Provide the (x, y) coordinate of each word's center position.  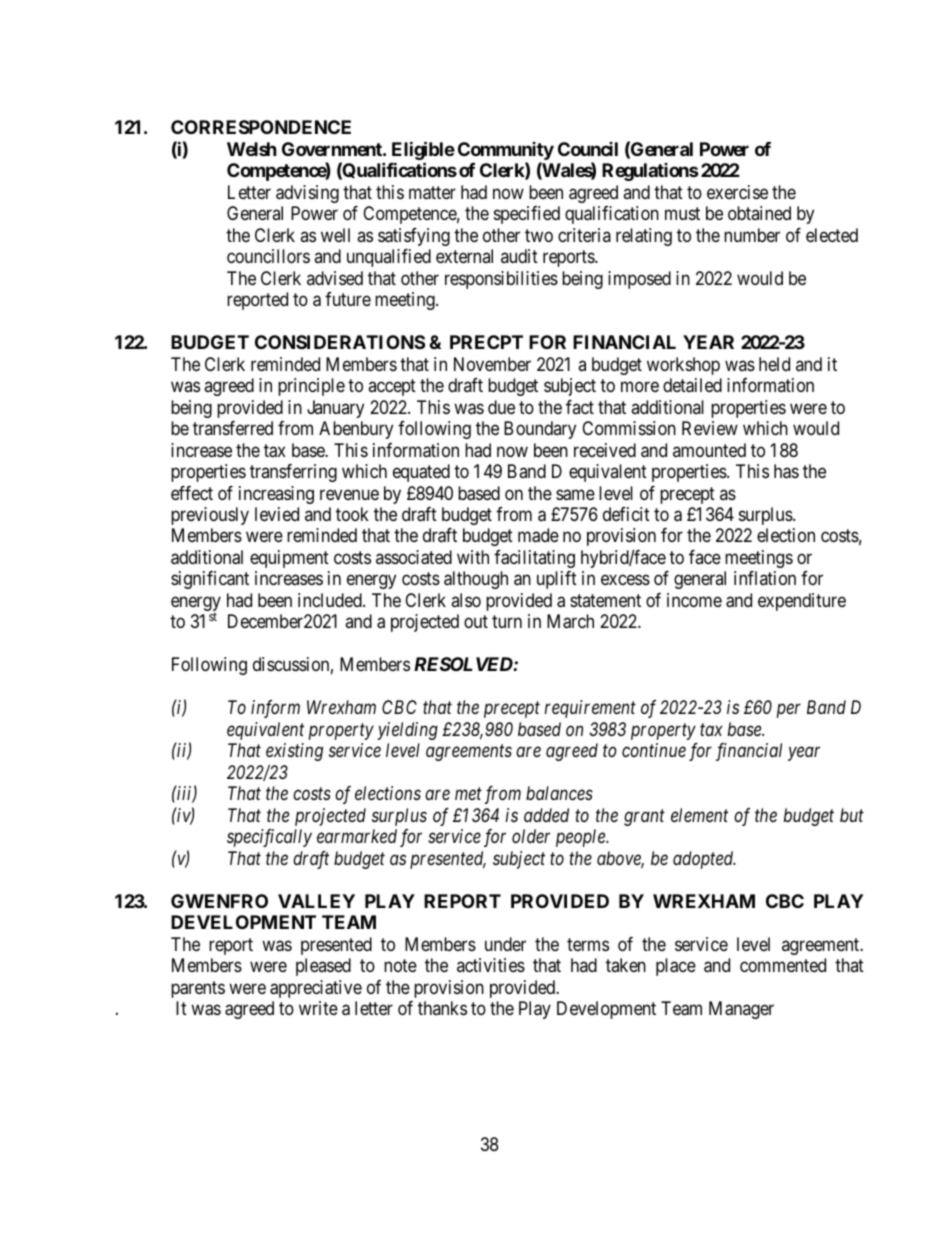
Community (506, 151)
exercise (737, 192)
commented (783, 965)
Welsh (252, 149)
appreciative (316, 989)
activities (491, 965)
